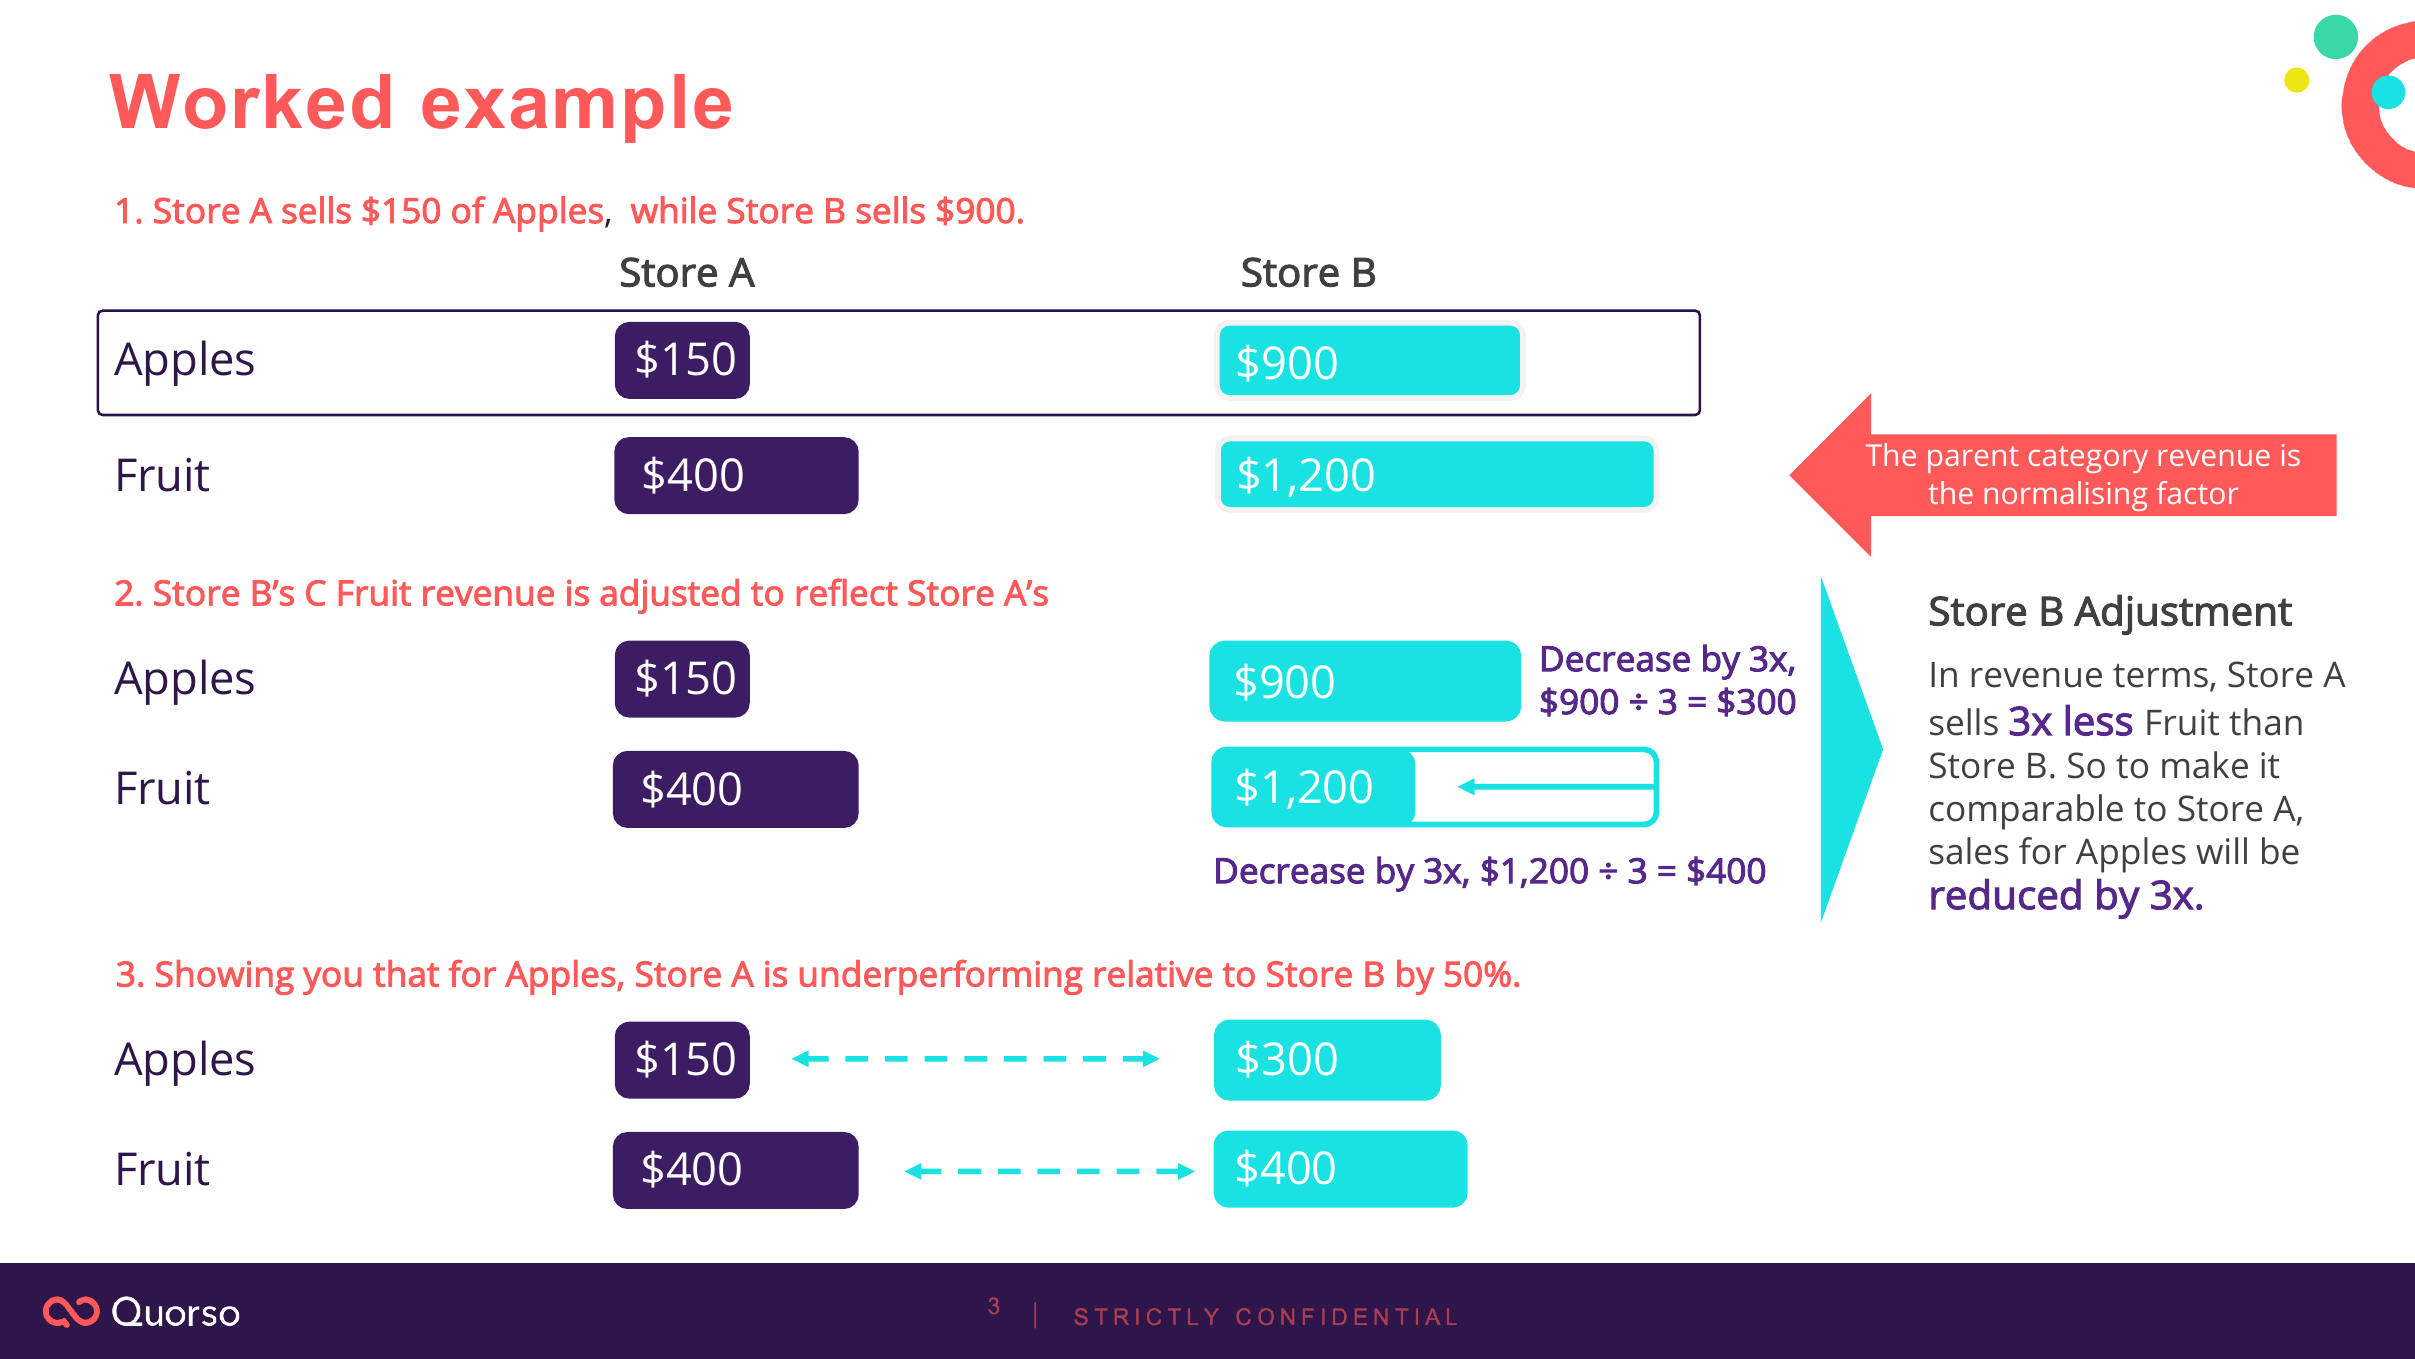 The width and height of the image is (2415, 1359). What do you see at coordinates (847, 592) in the image?
I see `reflect` at bounding box center [847, 592].
